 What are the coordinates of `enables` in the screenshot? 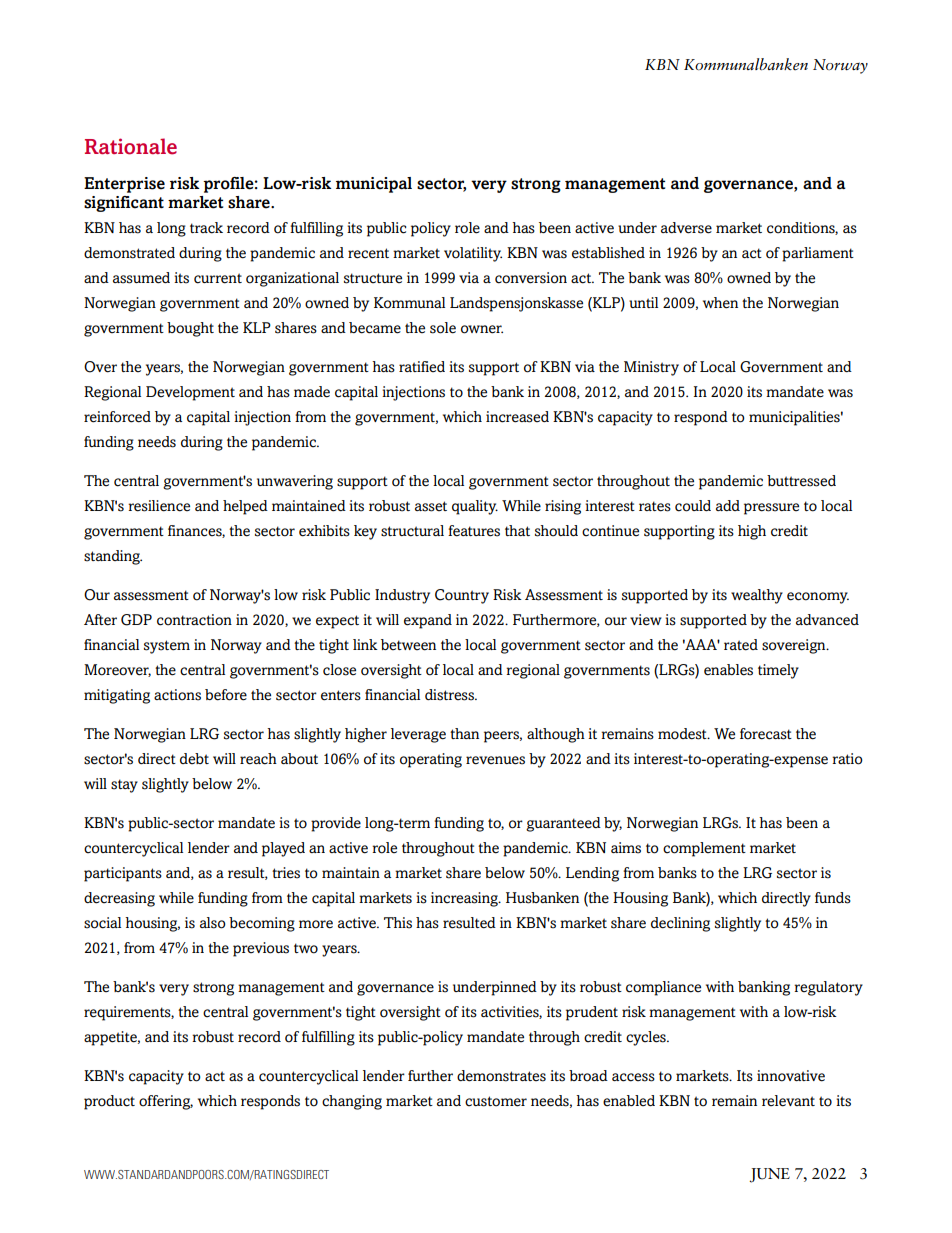 It's located at (728, 670).
